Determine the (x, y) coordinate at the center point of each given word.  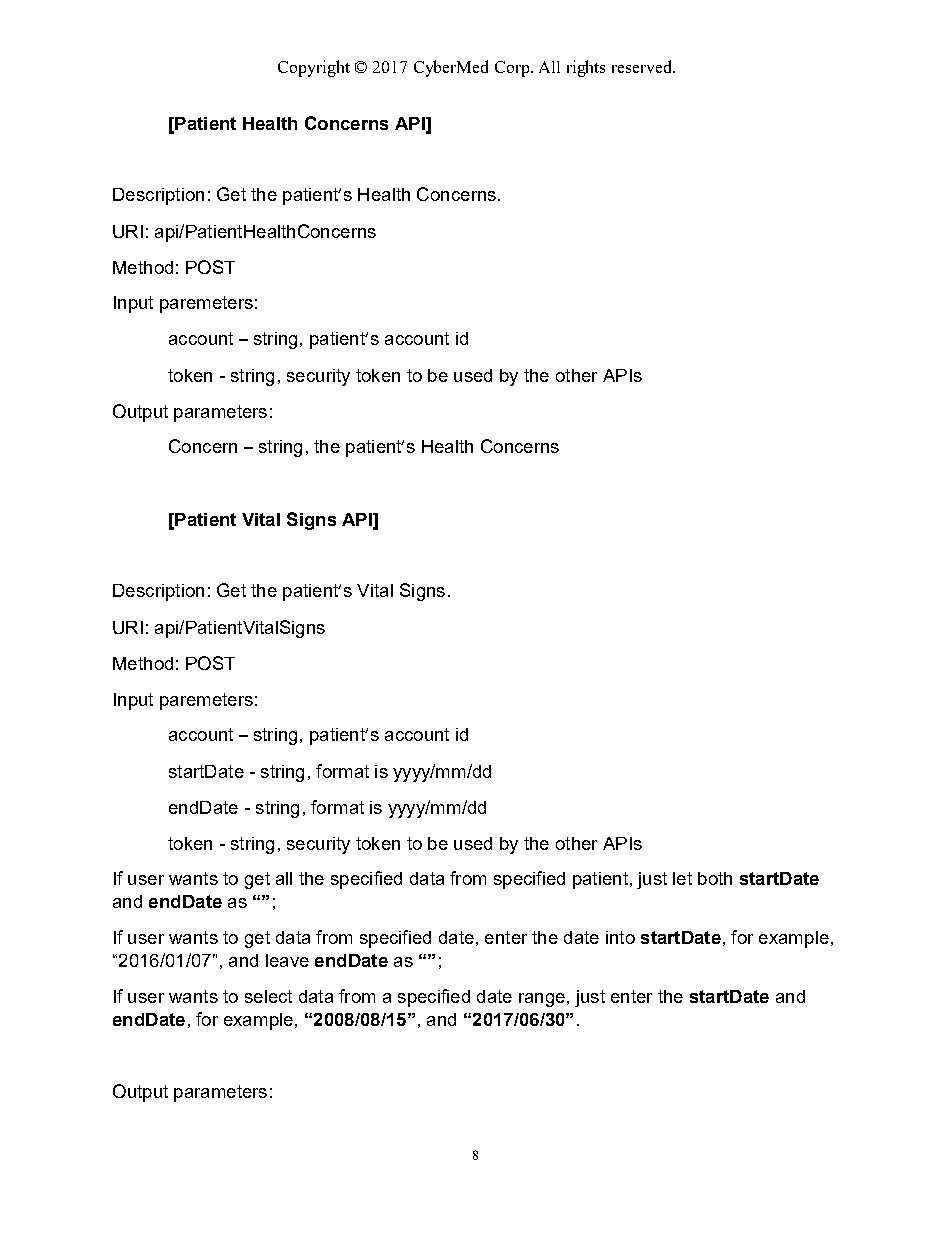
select (268, 996)
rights (586, 68)
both (715, 878)
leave (287, 960)
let (682, 878)
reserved (643, 66)
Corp (512, 69)
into (620, 937)
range (542, 1000)
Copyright (314, 68)
